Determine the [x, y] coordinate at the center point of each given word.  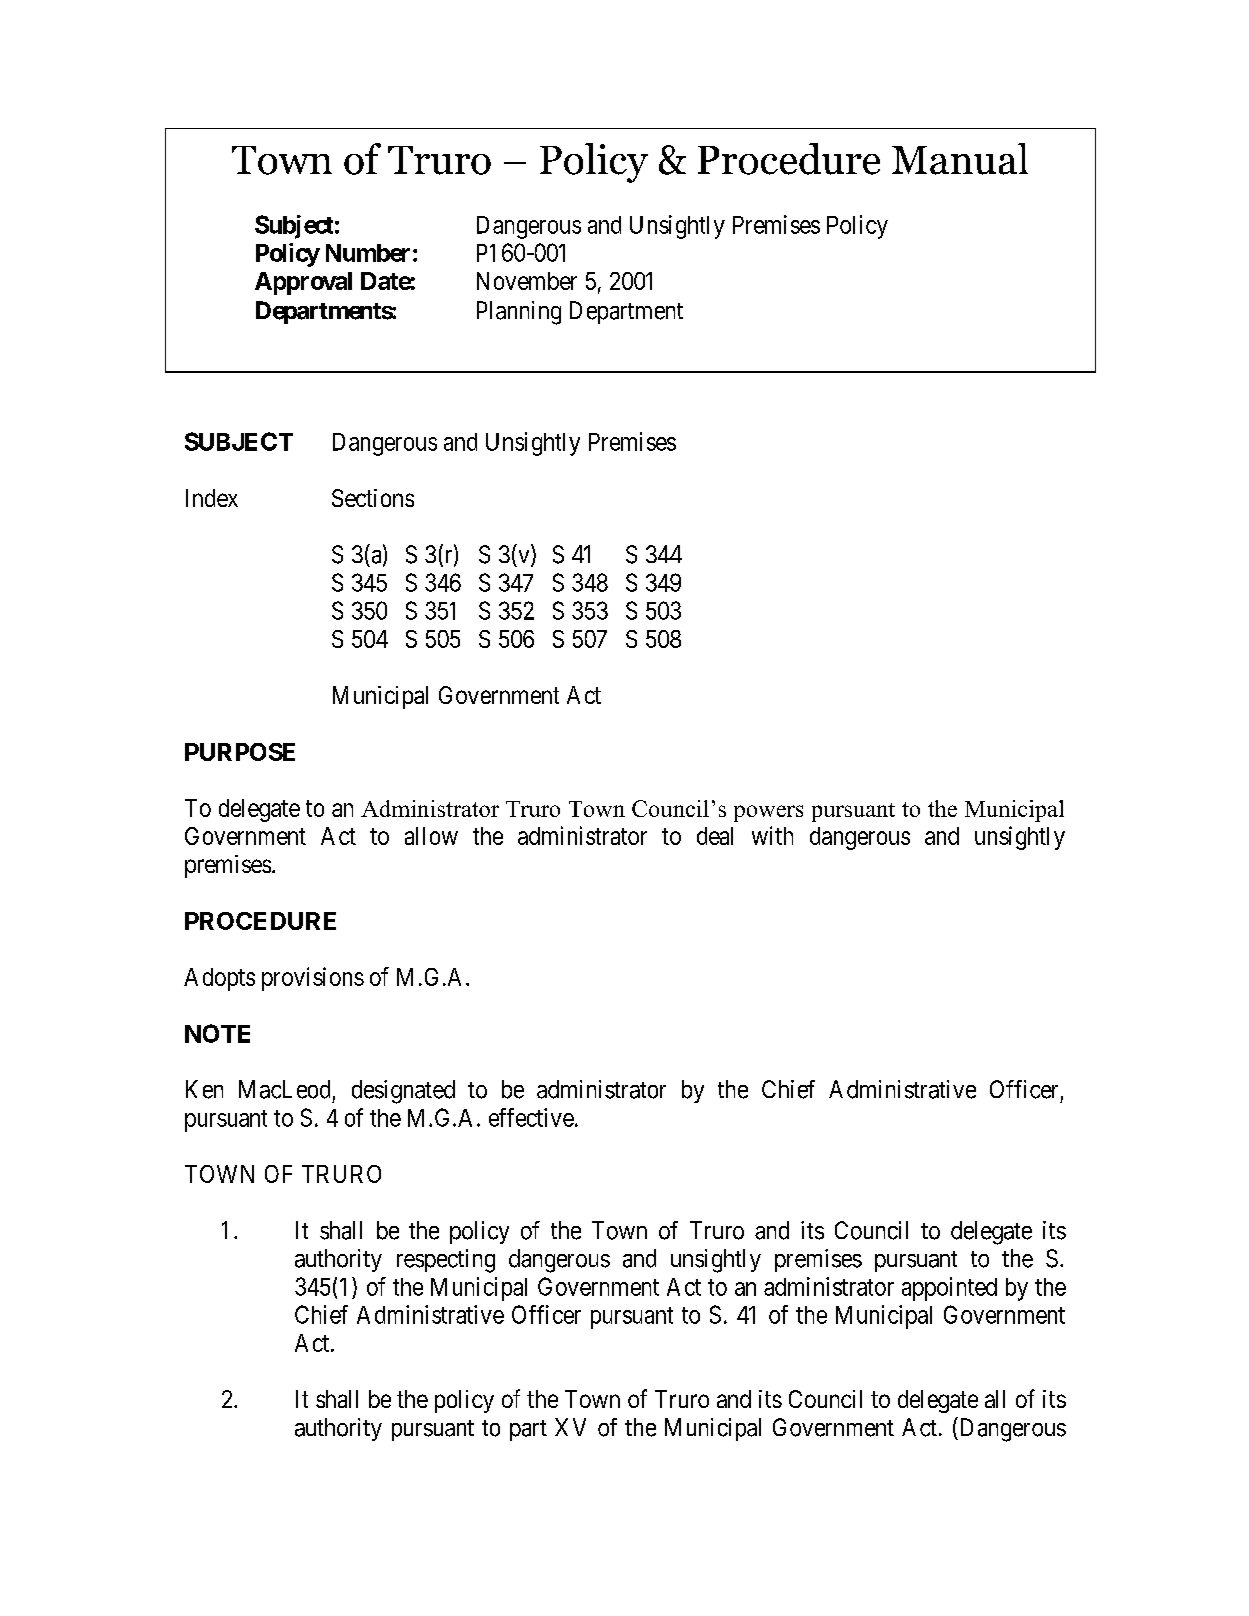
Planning [519, 313]
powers [768, 813]
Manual [960, 159]
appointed [949, 1289]
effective [531, 1117]
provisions [313, 979]
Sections [373, 498]
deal [715, 836]
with [772, 835]
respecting [446, 1261]
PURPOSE [240, 752]
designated [403, 1092]
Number [368, 253]
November [527, 281]
